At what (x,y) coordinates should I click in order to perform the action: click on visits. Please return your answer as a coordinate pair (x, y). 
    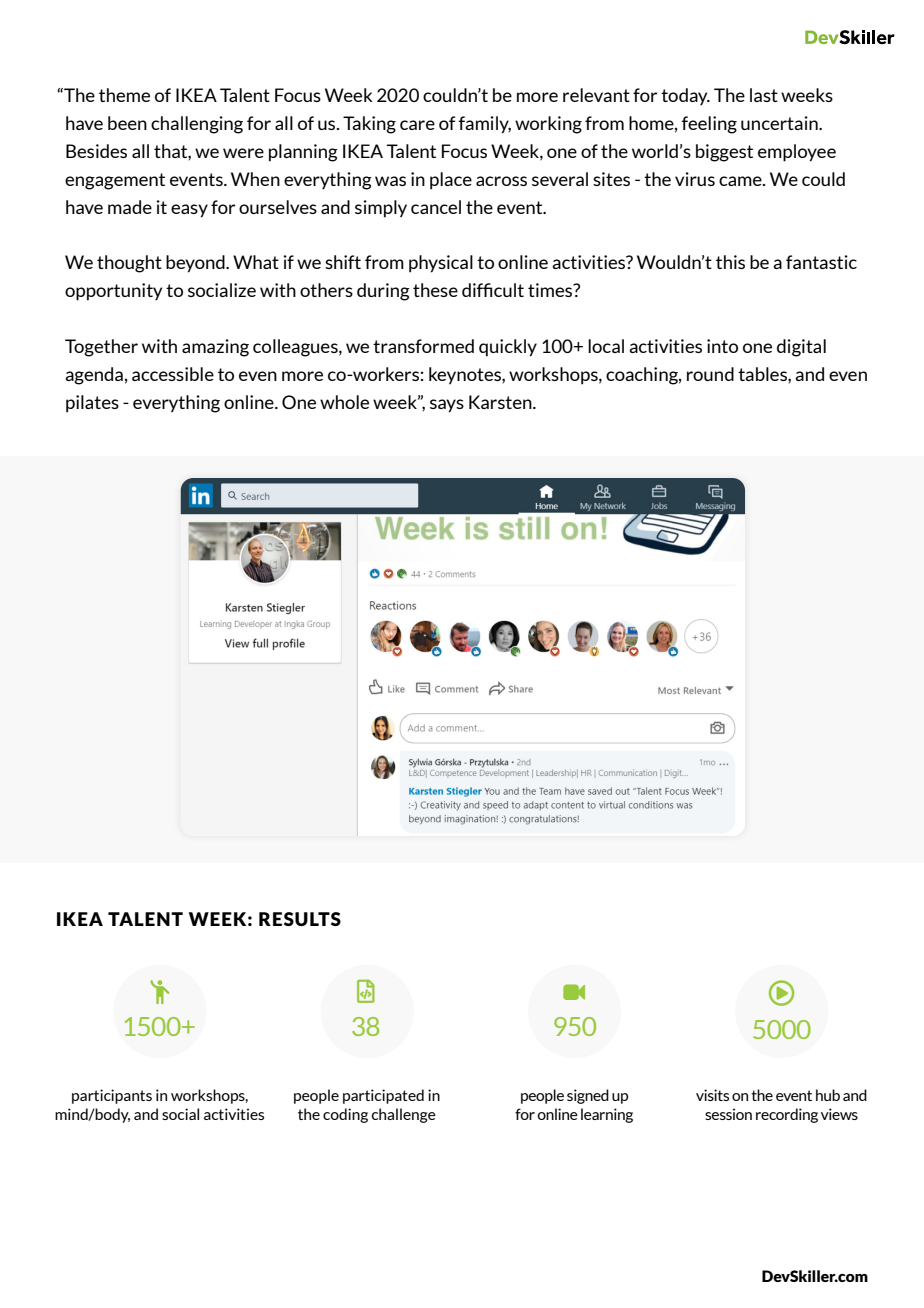
    Looking at the image, I should click on (712, 1095).
